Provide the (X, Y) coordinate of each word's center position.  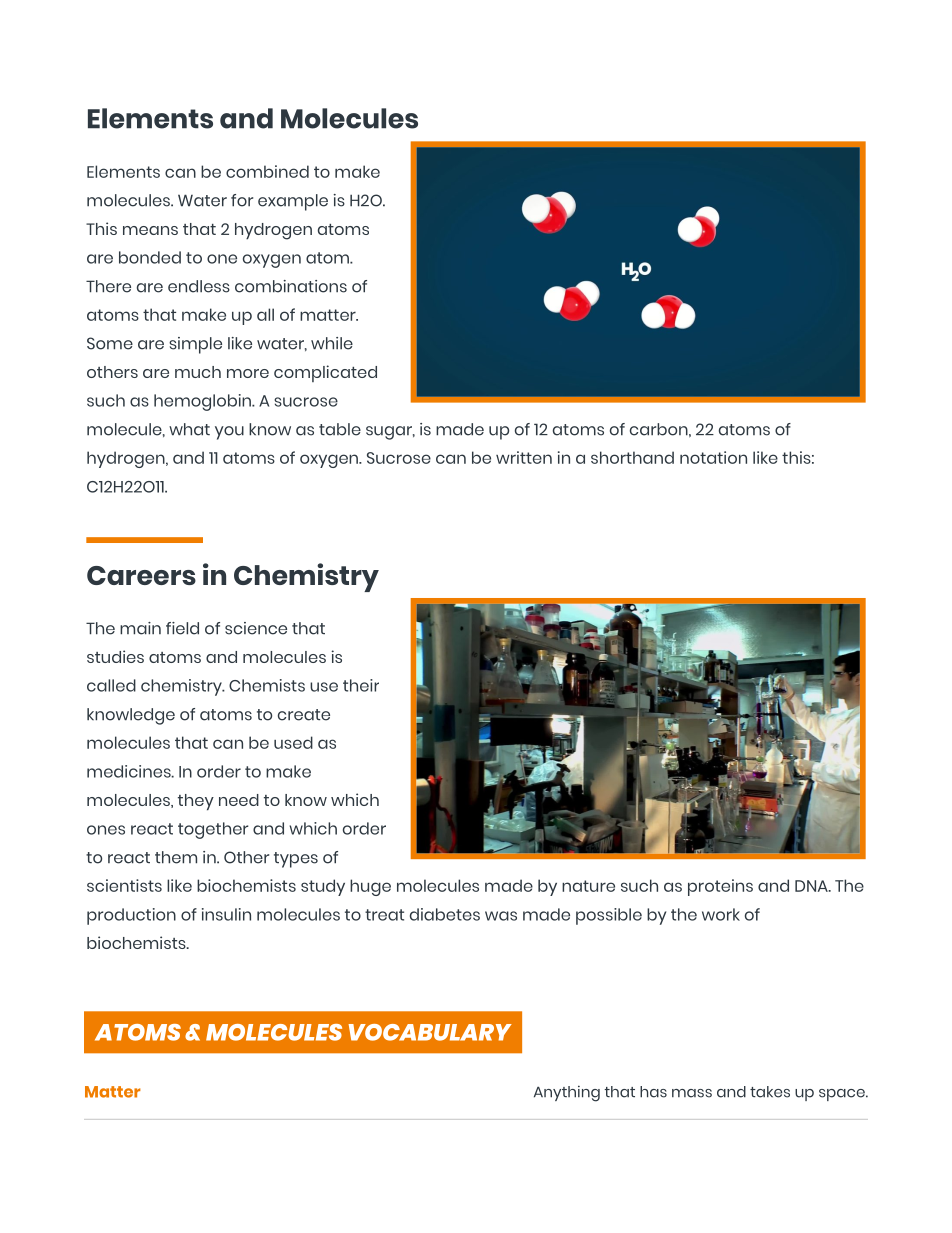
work (721, 914)
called (111, 685)
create (304, 715)
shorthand (632, 457)
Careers (141, 575)
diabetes (445, 914)
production (131, 916)
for (242, 200)
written (524, 457)
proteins (720, 887)
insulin (226, 914)
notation (713, 457)
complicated (325, 373)
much (198, 372)
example (293, 202)
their (361, 685)
